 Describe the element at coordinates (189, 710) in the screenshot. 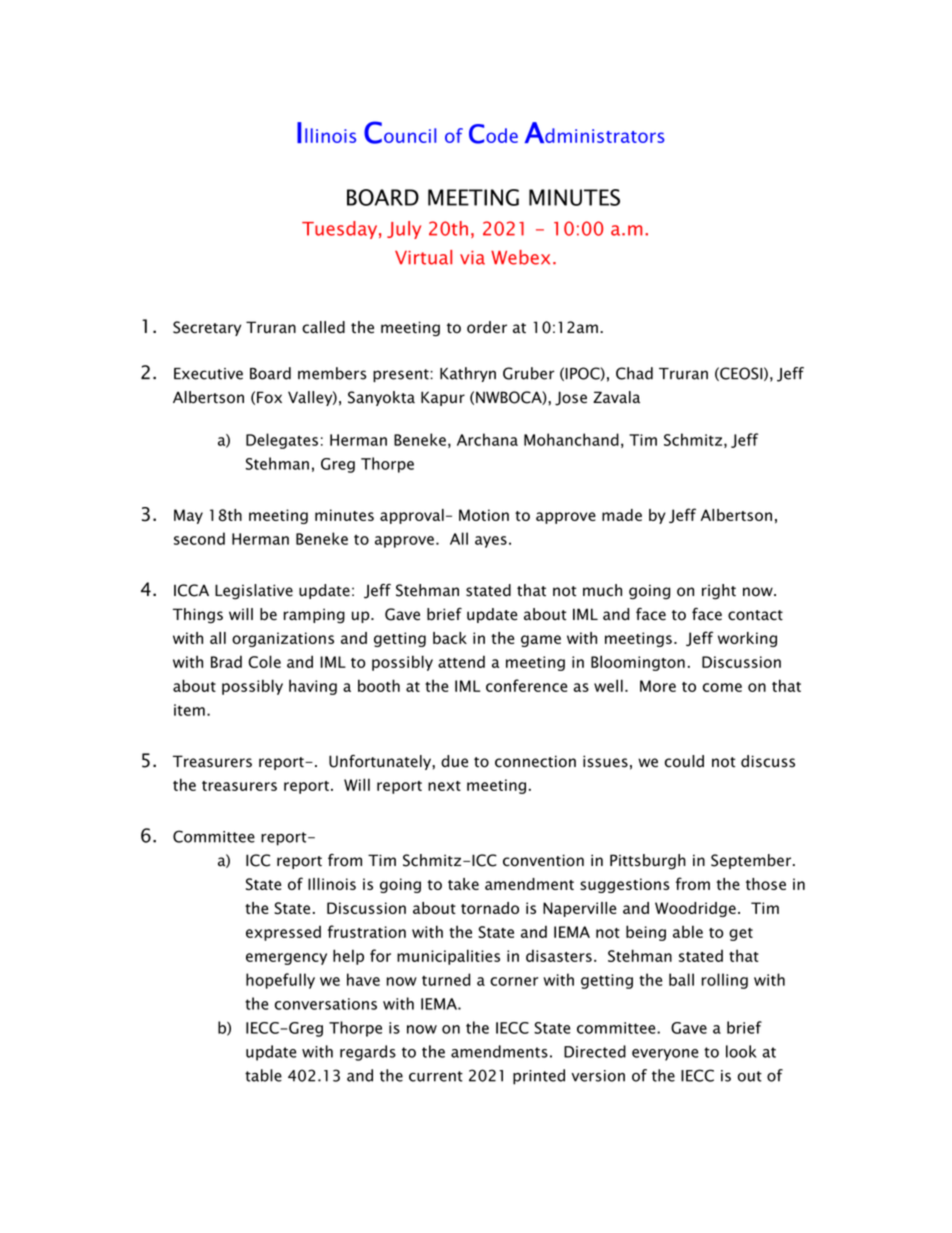

I see `item` at that location.
